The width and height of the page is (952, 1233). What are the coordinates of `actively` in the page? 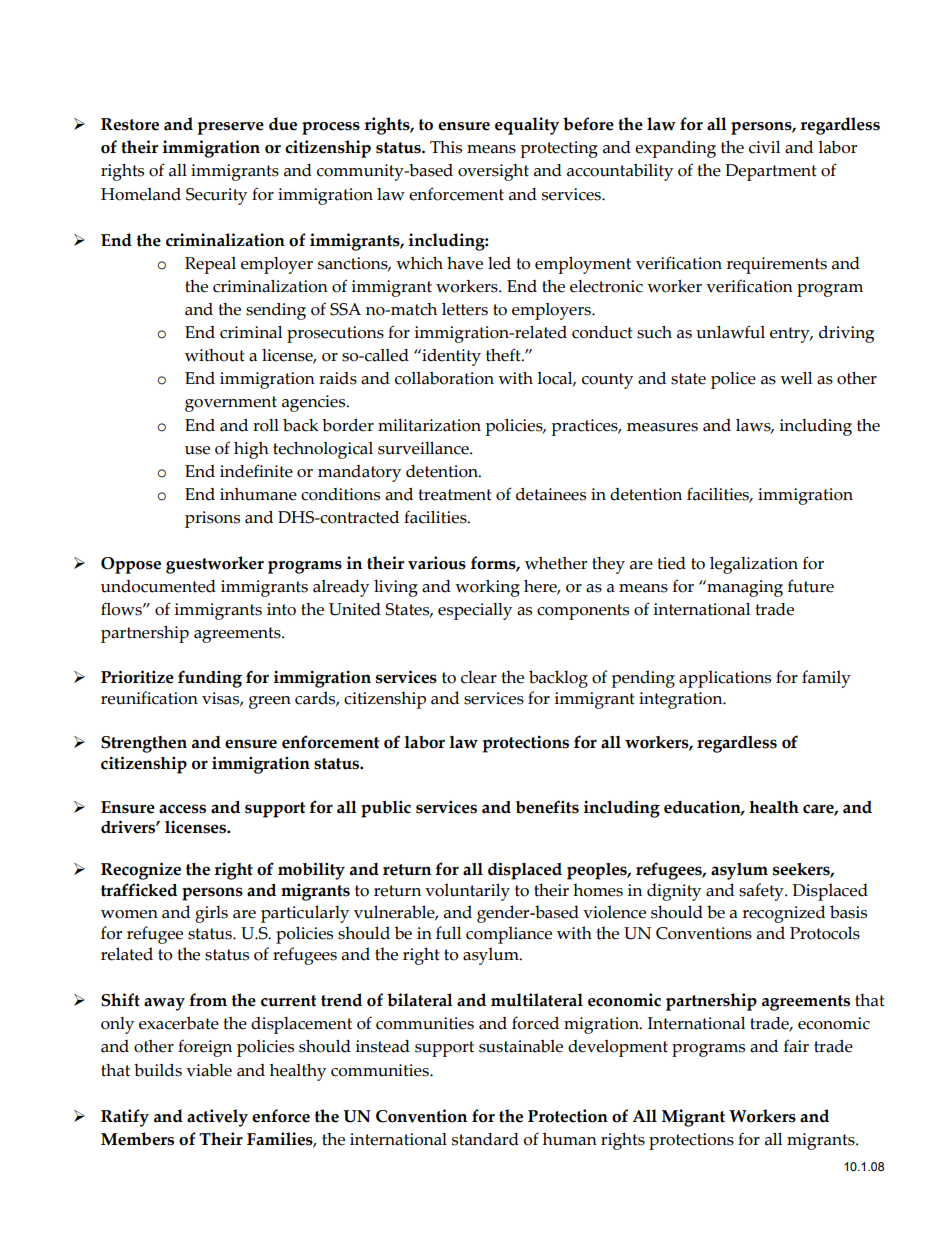 It's located at (217, 1118).
